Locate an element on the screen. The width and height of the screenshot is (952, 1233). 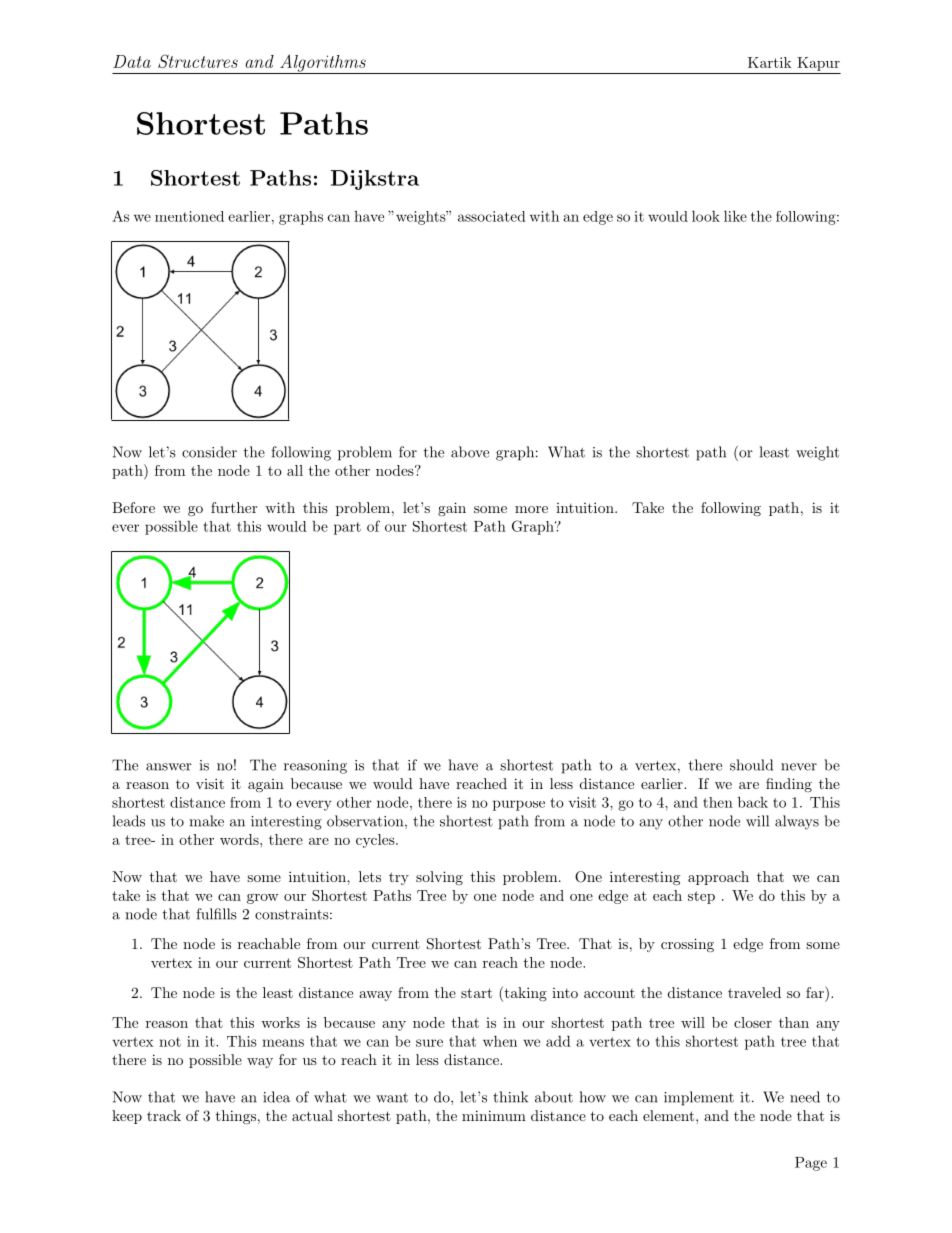
things is located at coordinates (236, 1117).
